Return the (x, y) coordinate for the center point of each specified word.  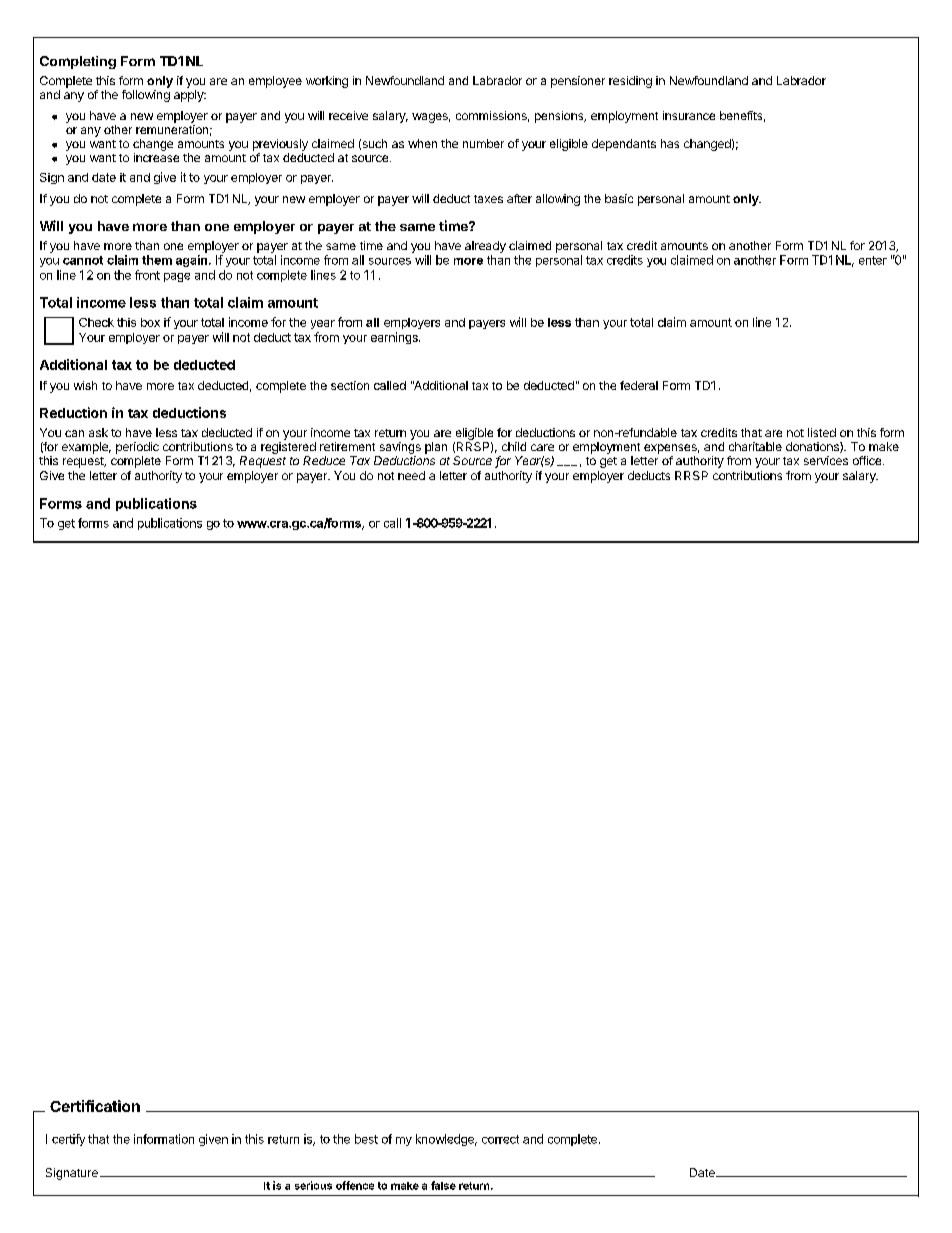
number (483, 143)
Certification (95, 1106)
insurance (689, 115)
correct (500, 1139)
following (146, 96)
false (443, 1185)
